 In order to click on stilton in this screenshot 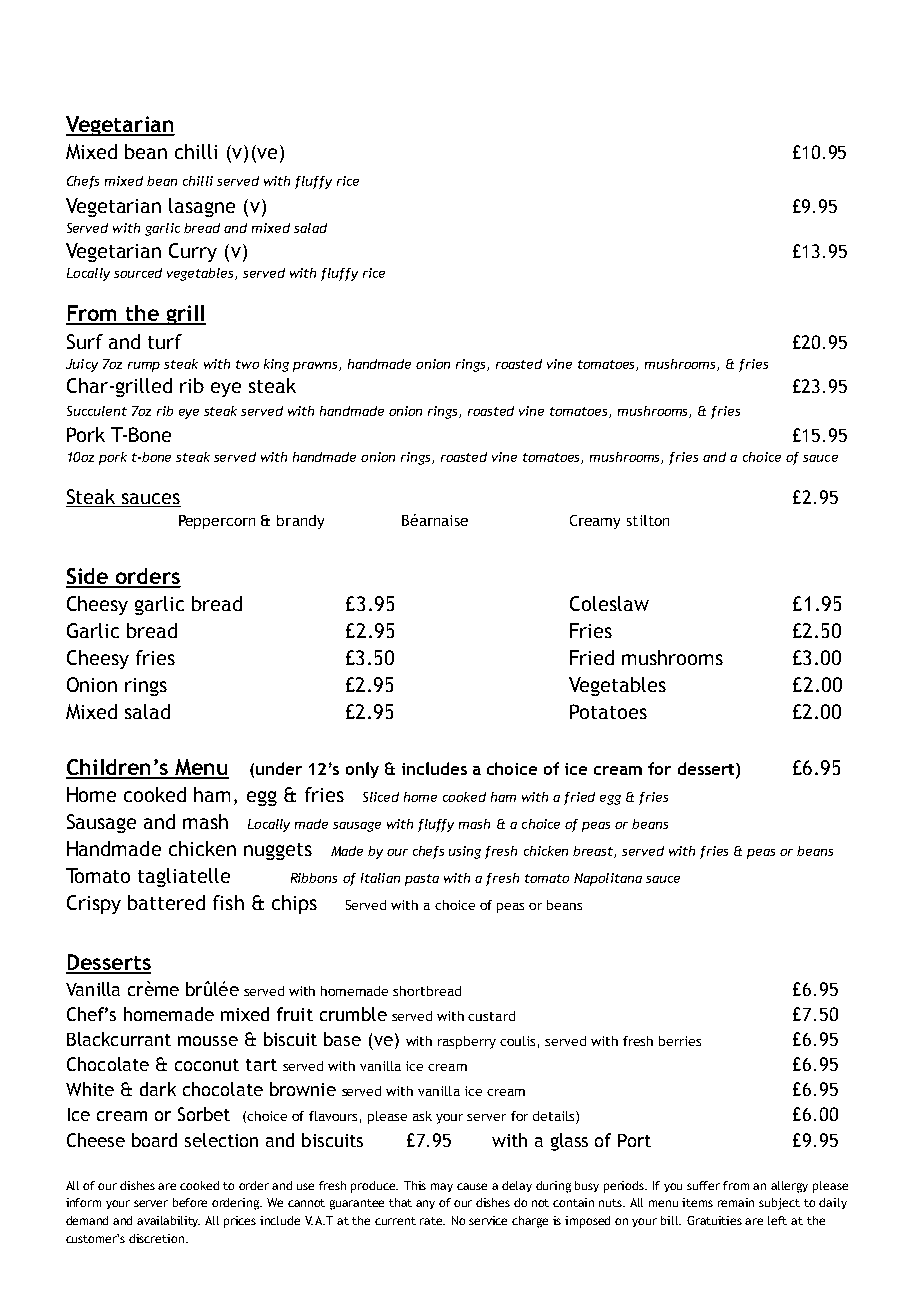, I will do `click(648, 520)`.
